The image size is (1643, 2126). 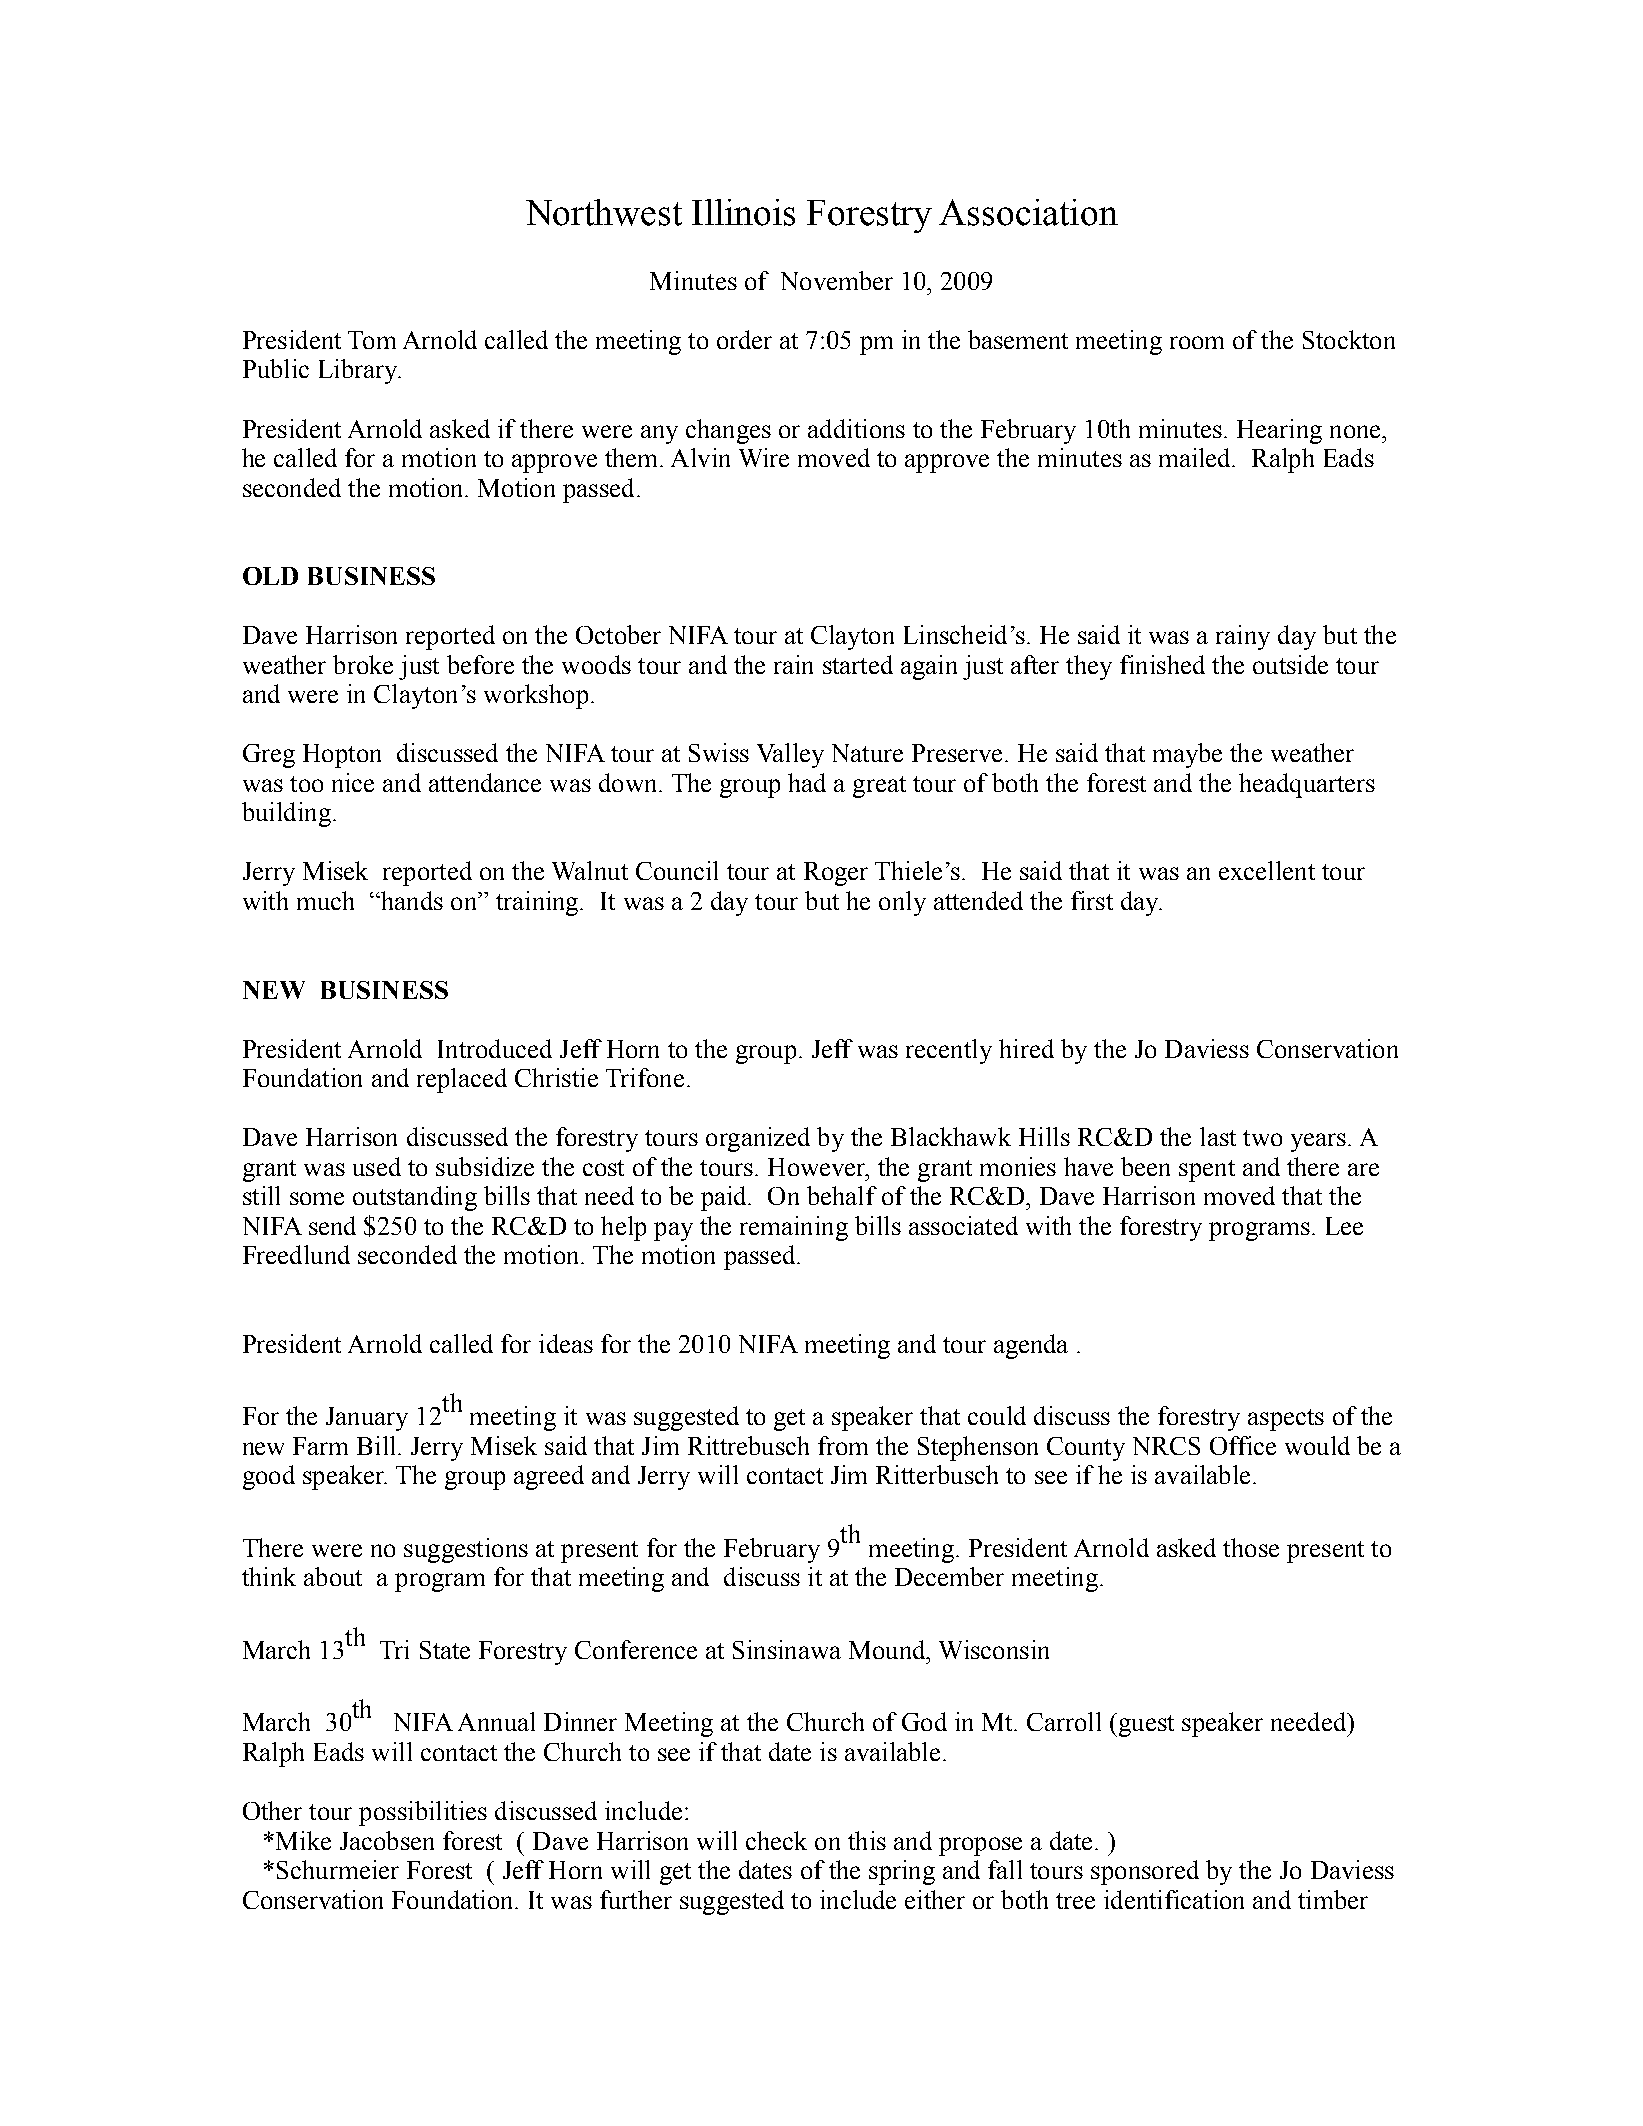 I want to click on outside, so click(x=1290, y=664).
